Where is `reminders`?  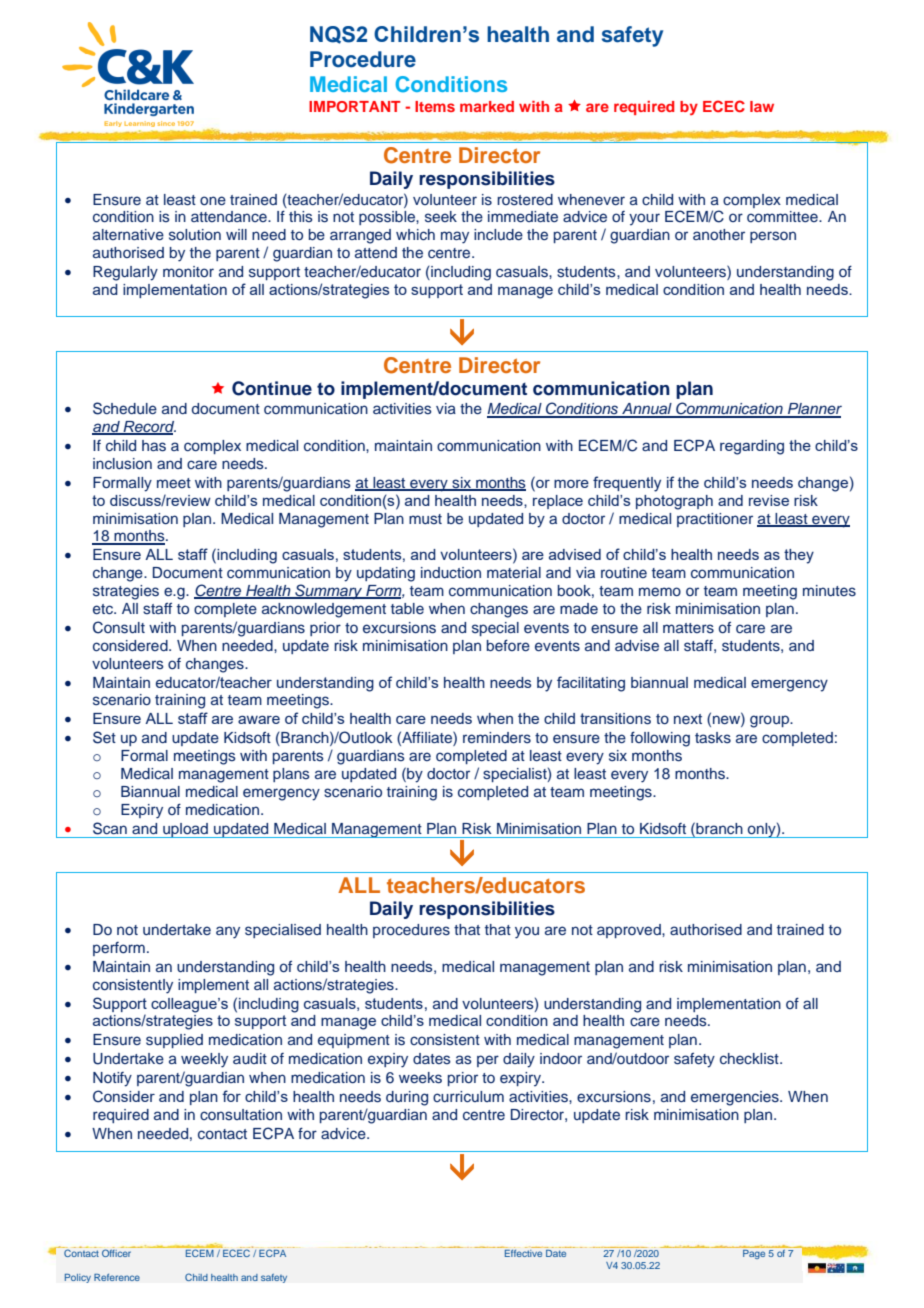
reminders is located at coordinates (497, 738).
